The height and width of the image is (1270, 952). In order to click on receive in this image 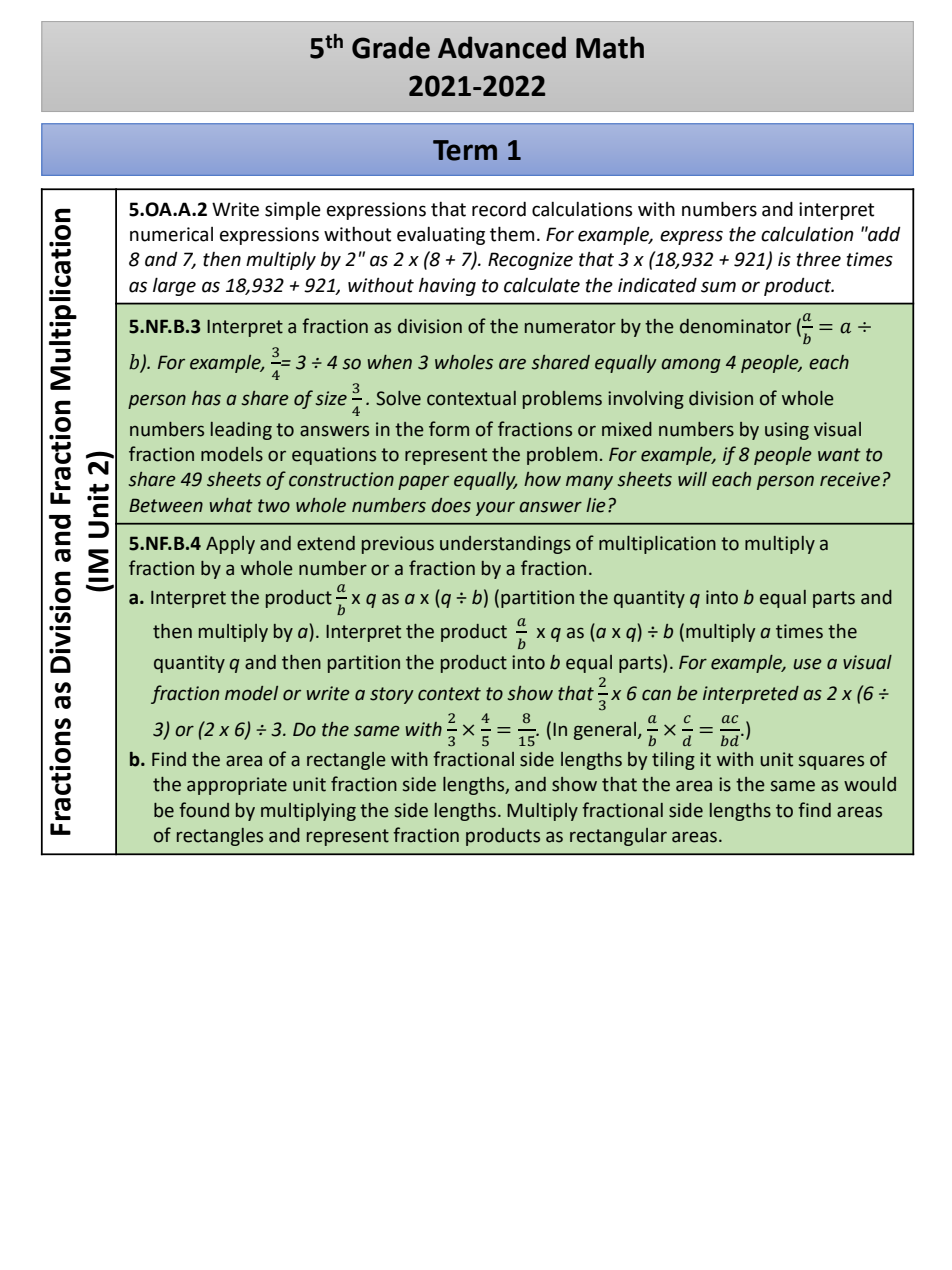, I will do `click(850, 479)`.
